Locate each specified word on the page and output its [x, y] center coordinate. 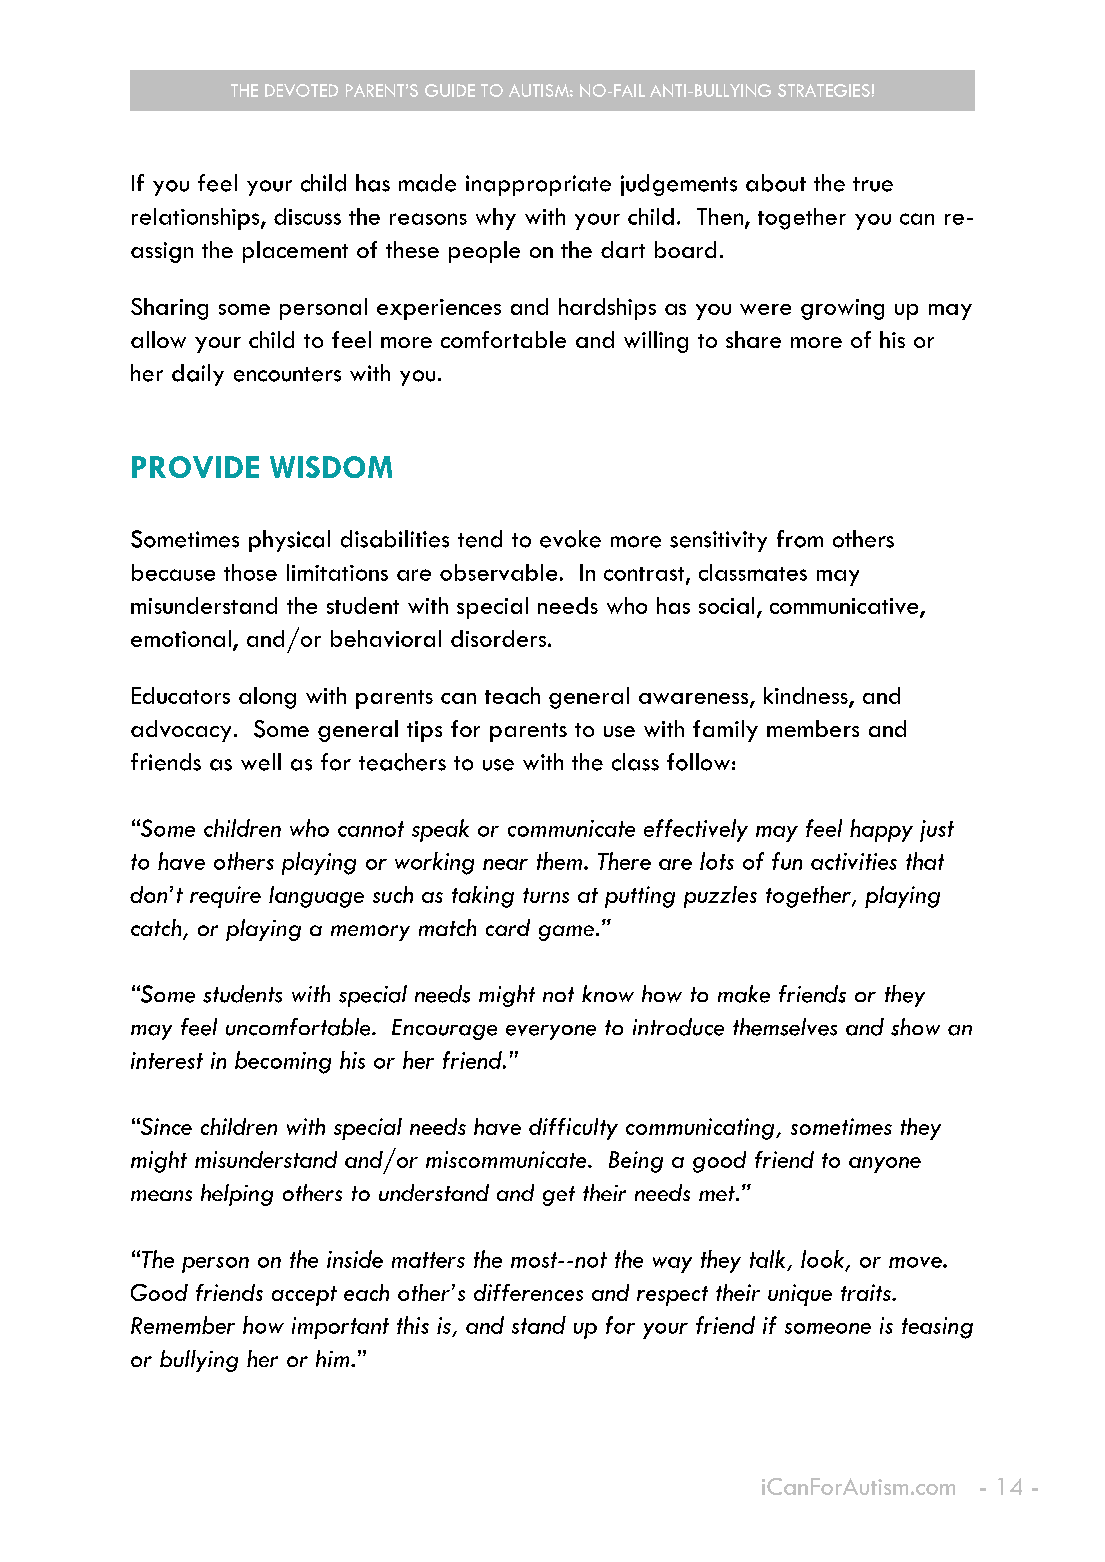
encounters [287, 374]
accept [304, 1296]
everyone [551, 1032]
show [915, 1027]
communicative [845, 607]
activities [854, 861]
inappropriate [538, 185]
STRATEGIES [824, 90]
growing [842, 309]
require [225, 897]
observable [498, 572]
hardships [607, 309]
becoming [283, 1062]
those [250, 572]
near [505, 864]
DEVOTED [301, 90]
